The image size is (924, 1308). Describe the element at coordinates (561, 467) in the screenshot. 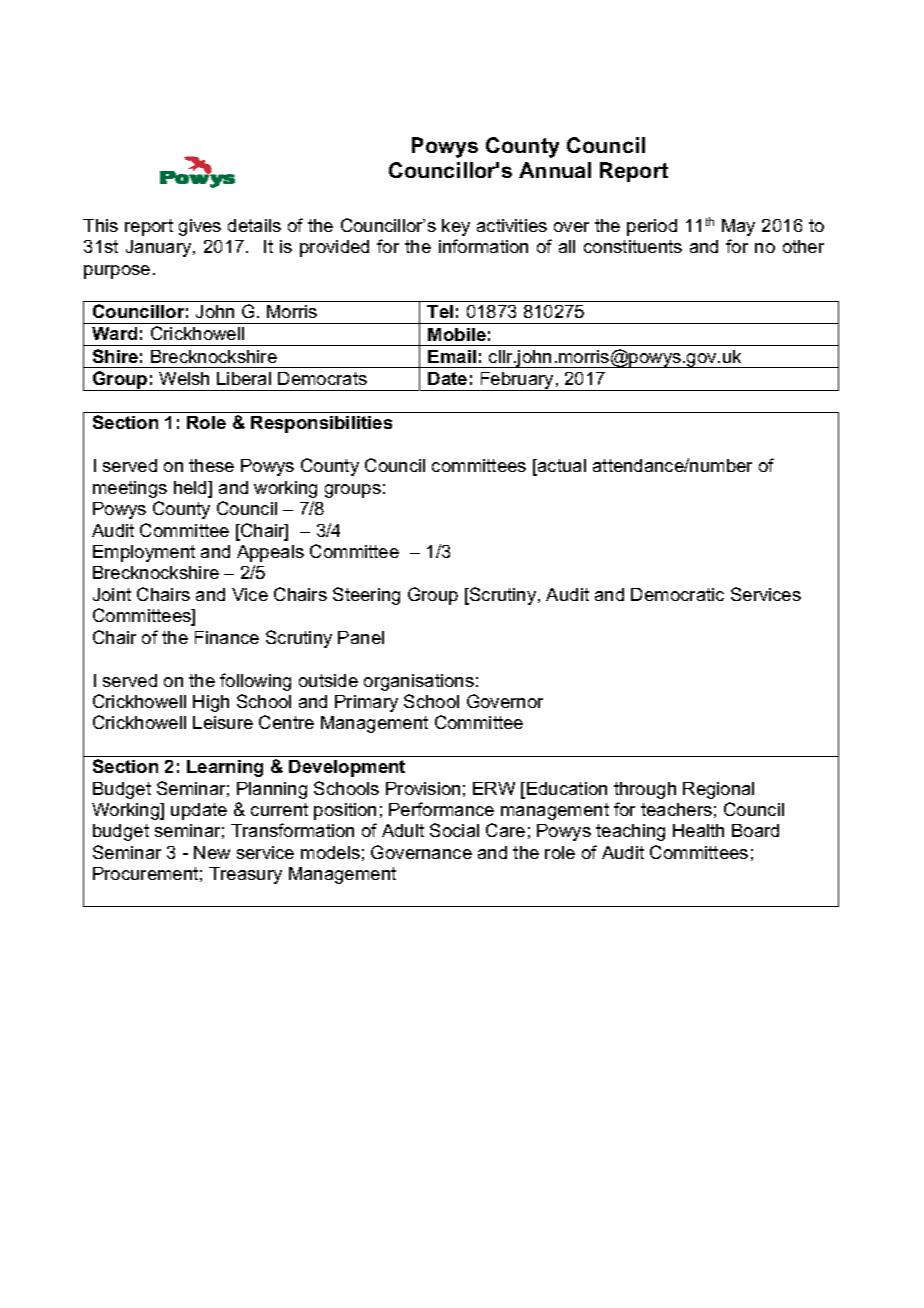

I see `actual` at that location.
